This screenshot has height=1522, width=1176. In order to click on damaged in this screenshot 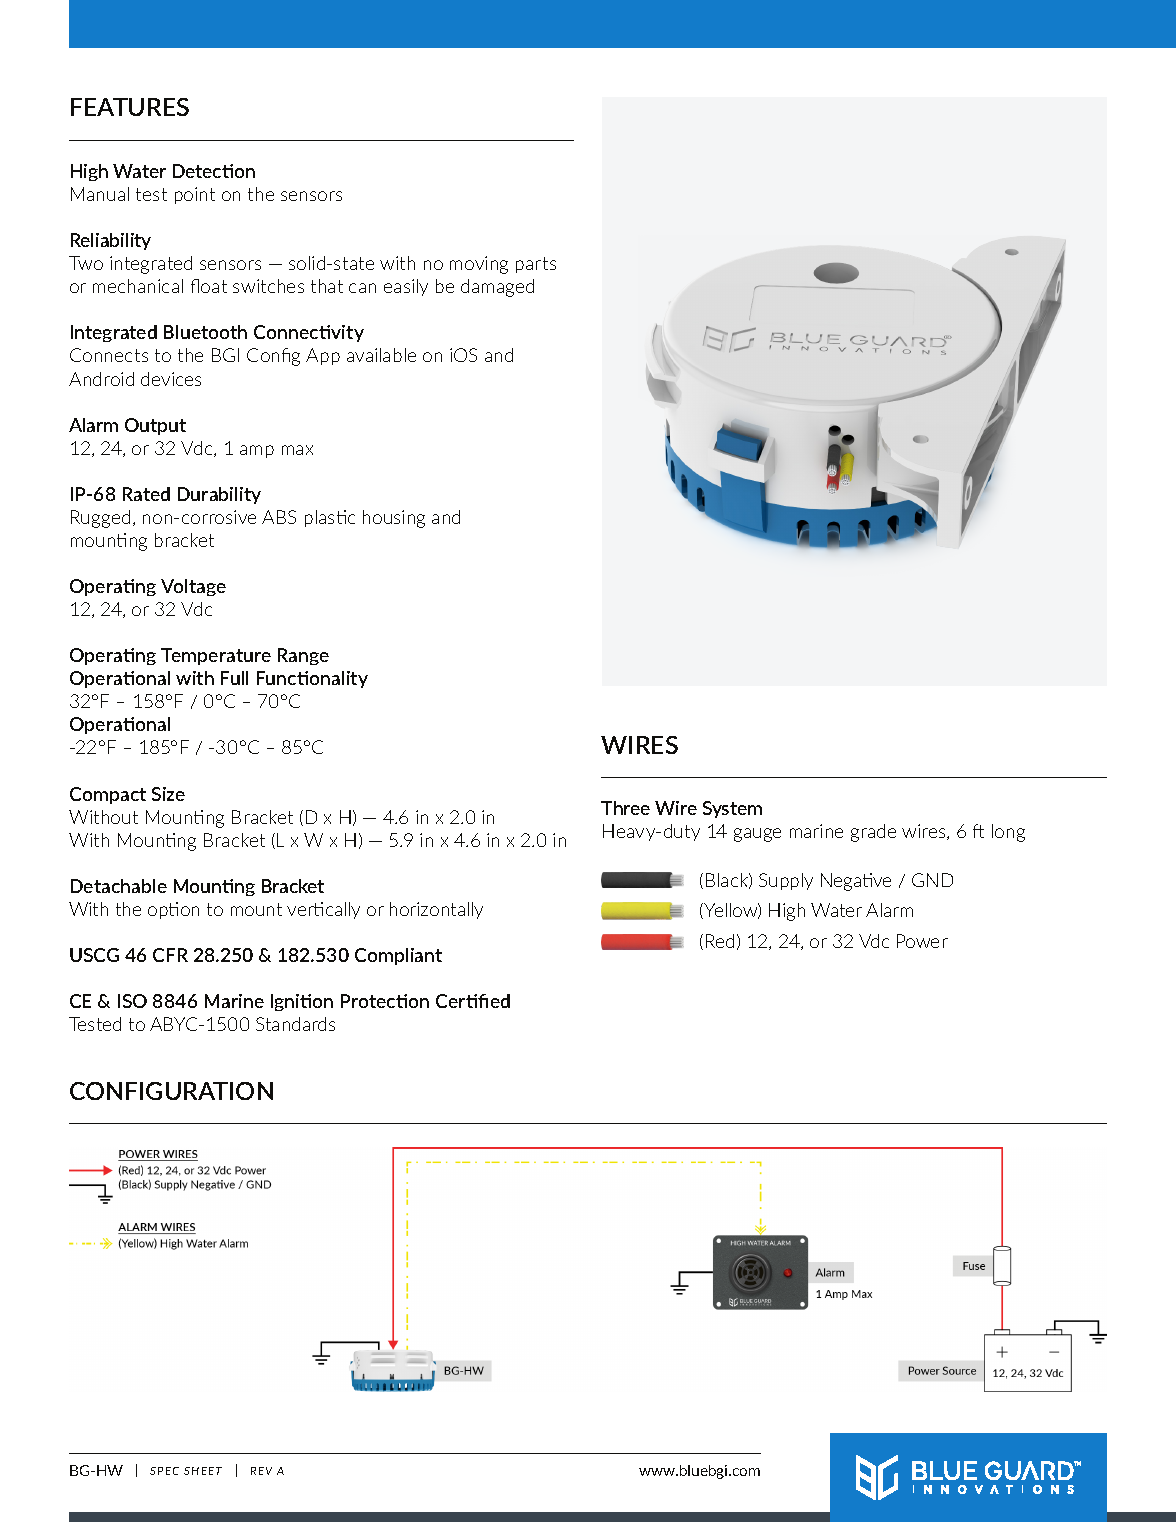, I will do `click(497, 288)`.
